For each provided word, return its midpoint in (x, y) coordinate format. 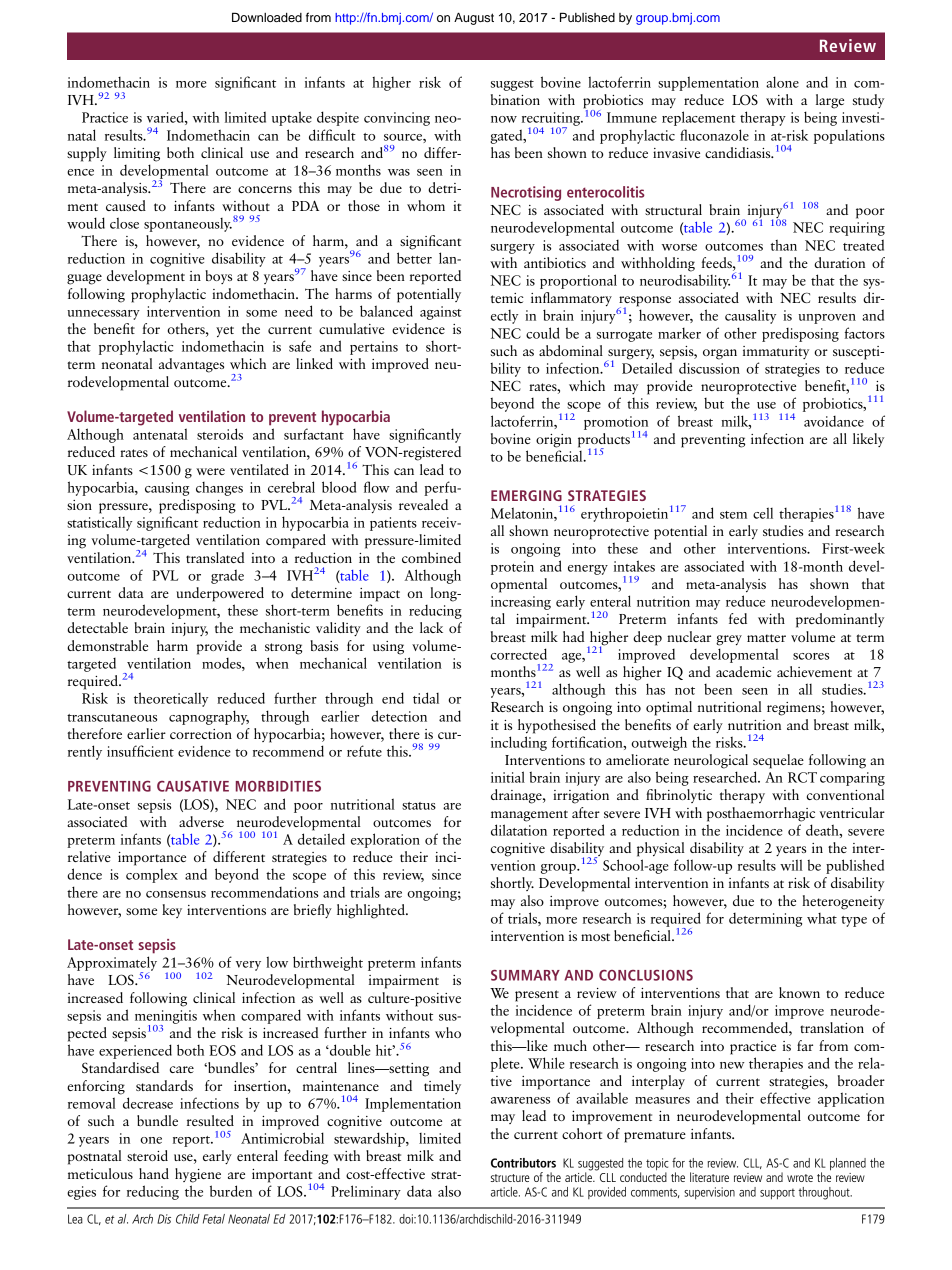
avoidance (834, 421)
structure (510, 1178)
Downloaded (267, 17)
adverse (201, 821)
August (474, 18)
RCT (802, 777)
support (777, 1194)
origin (554, 441)
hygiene (198, 1175)
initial (508, 777)
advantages (191, 365)
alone (782, 82)
